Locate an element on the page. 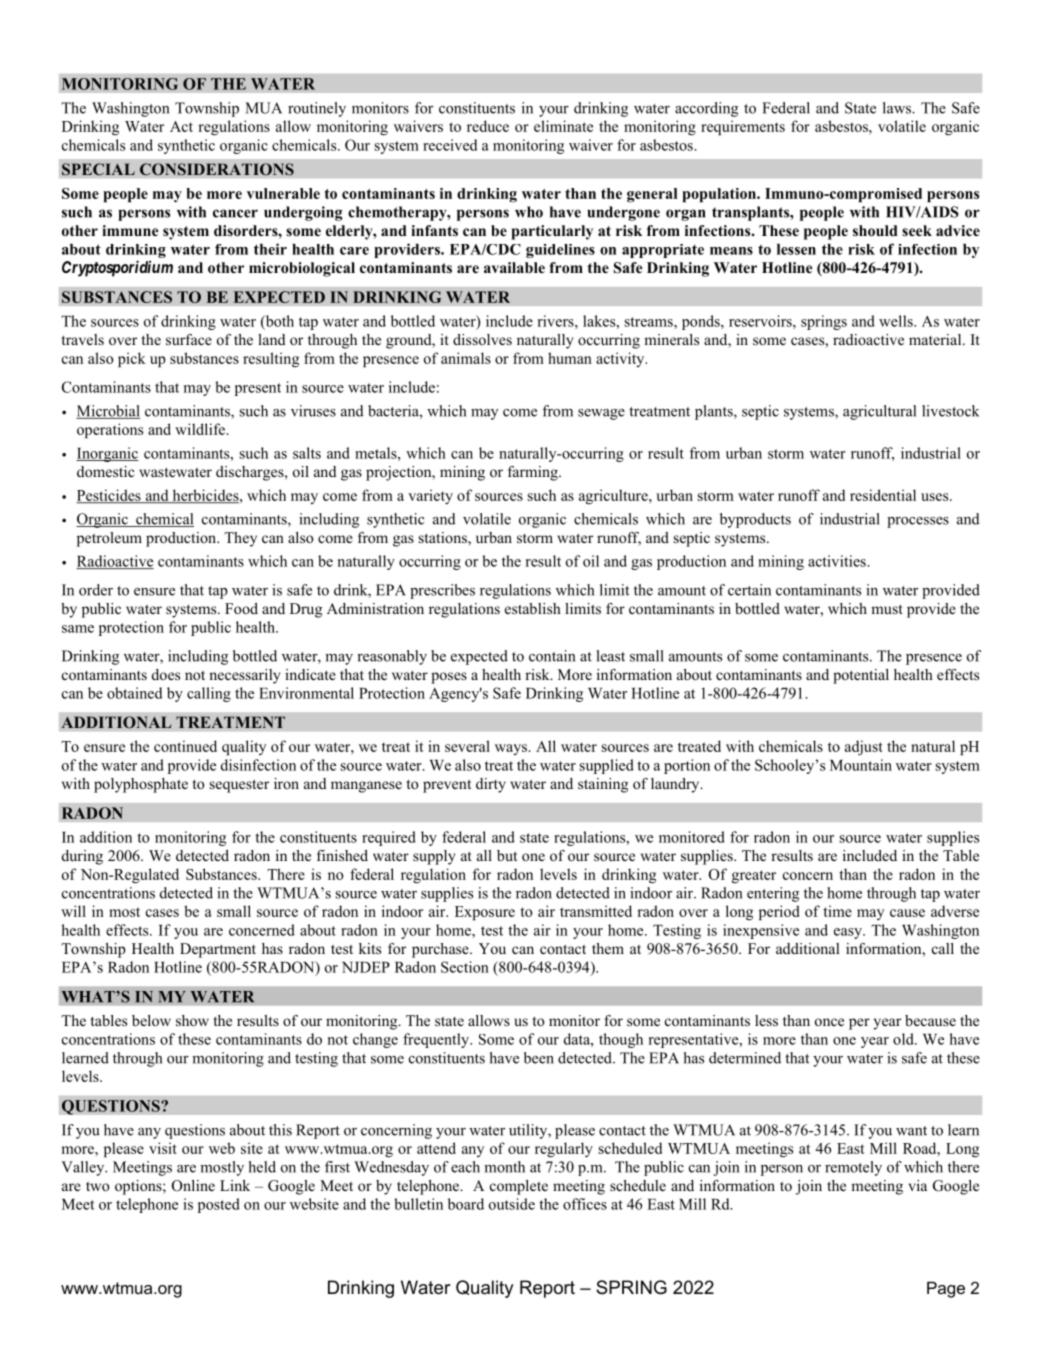 The image size is (1041, 1347). potential is located at coordinates (861, 676).
